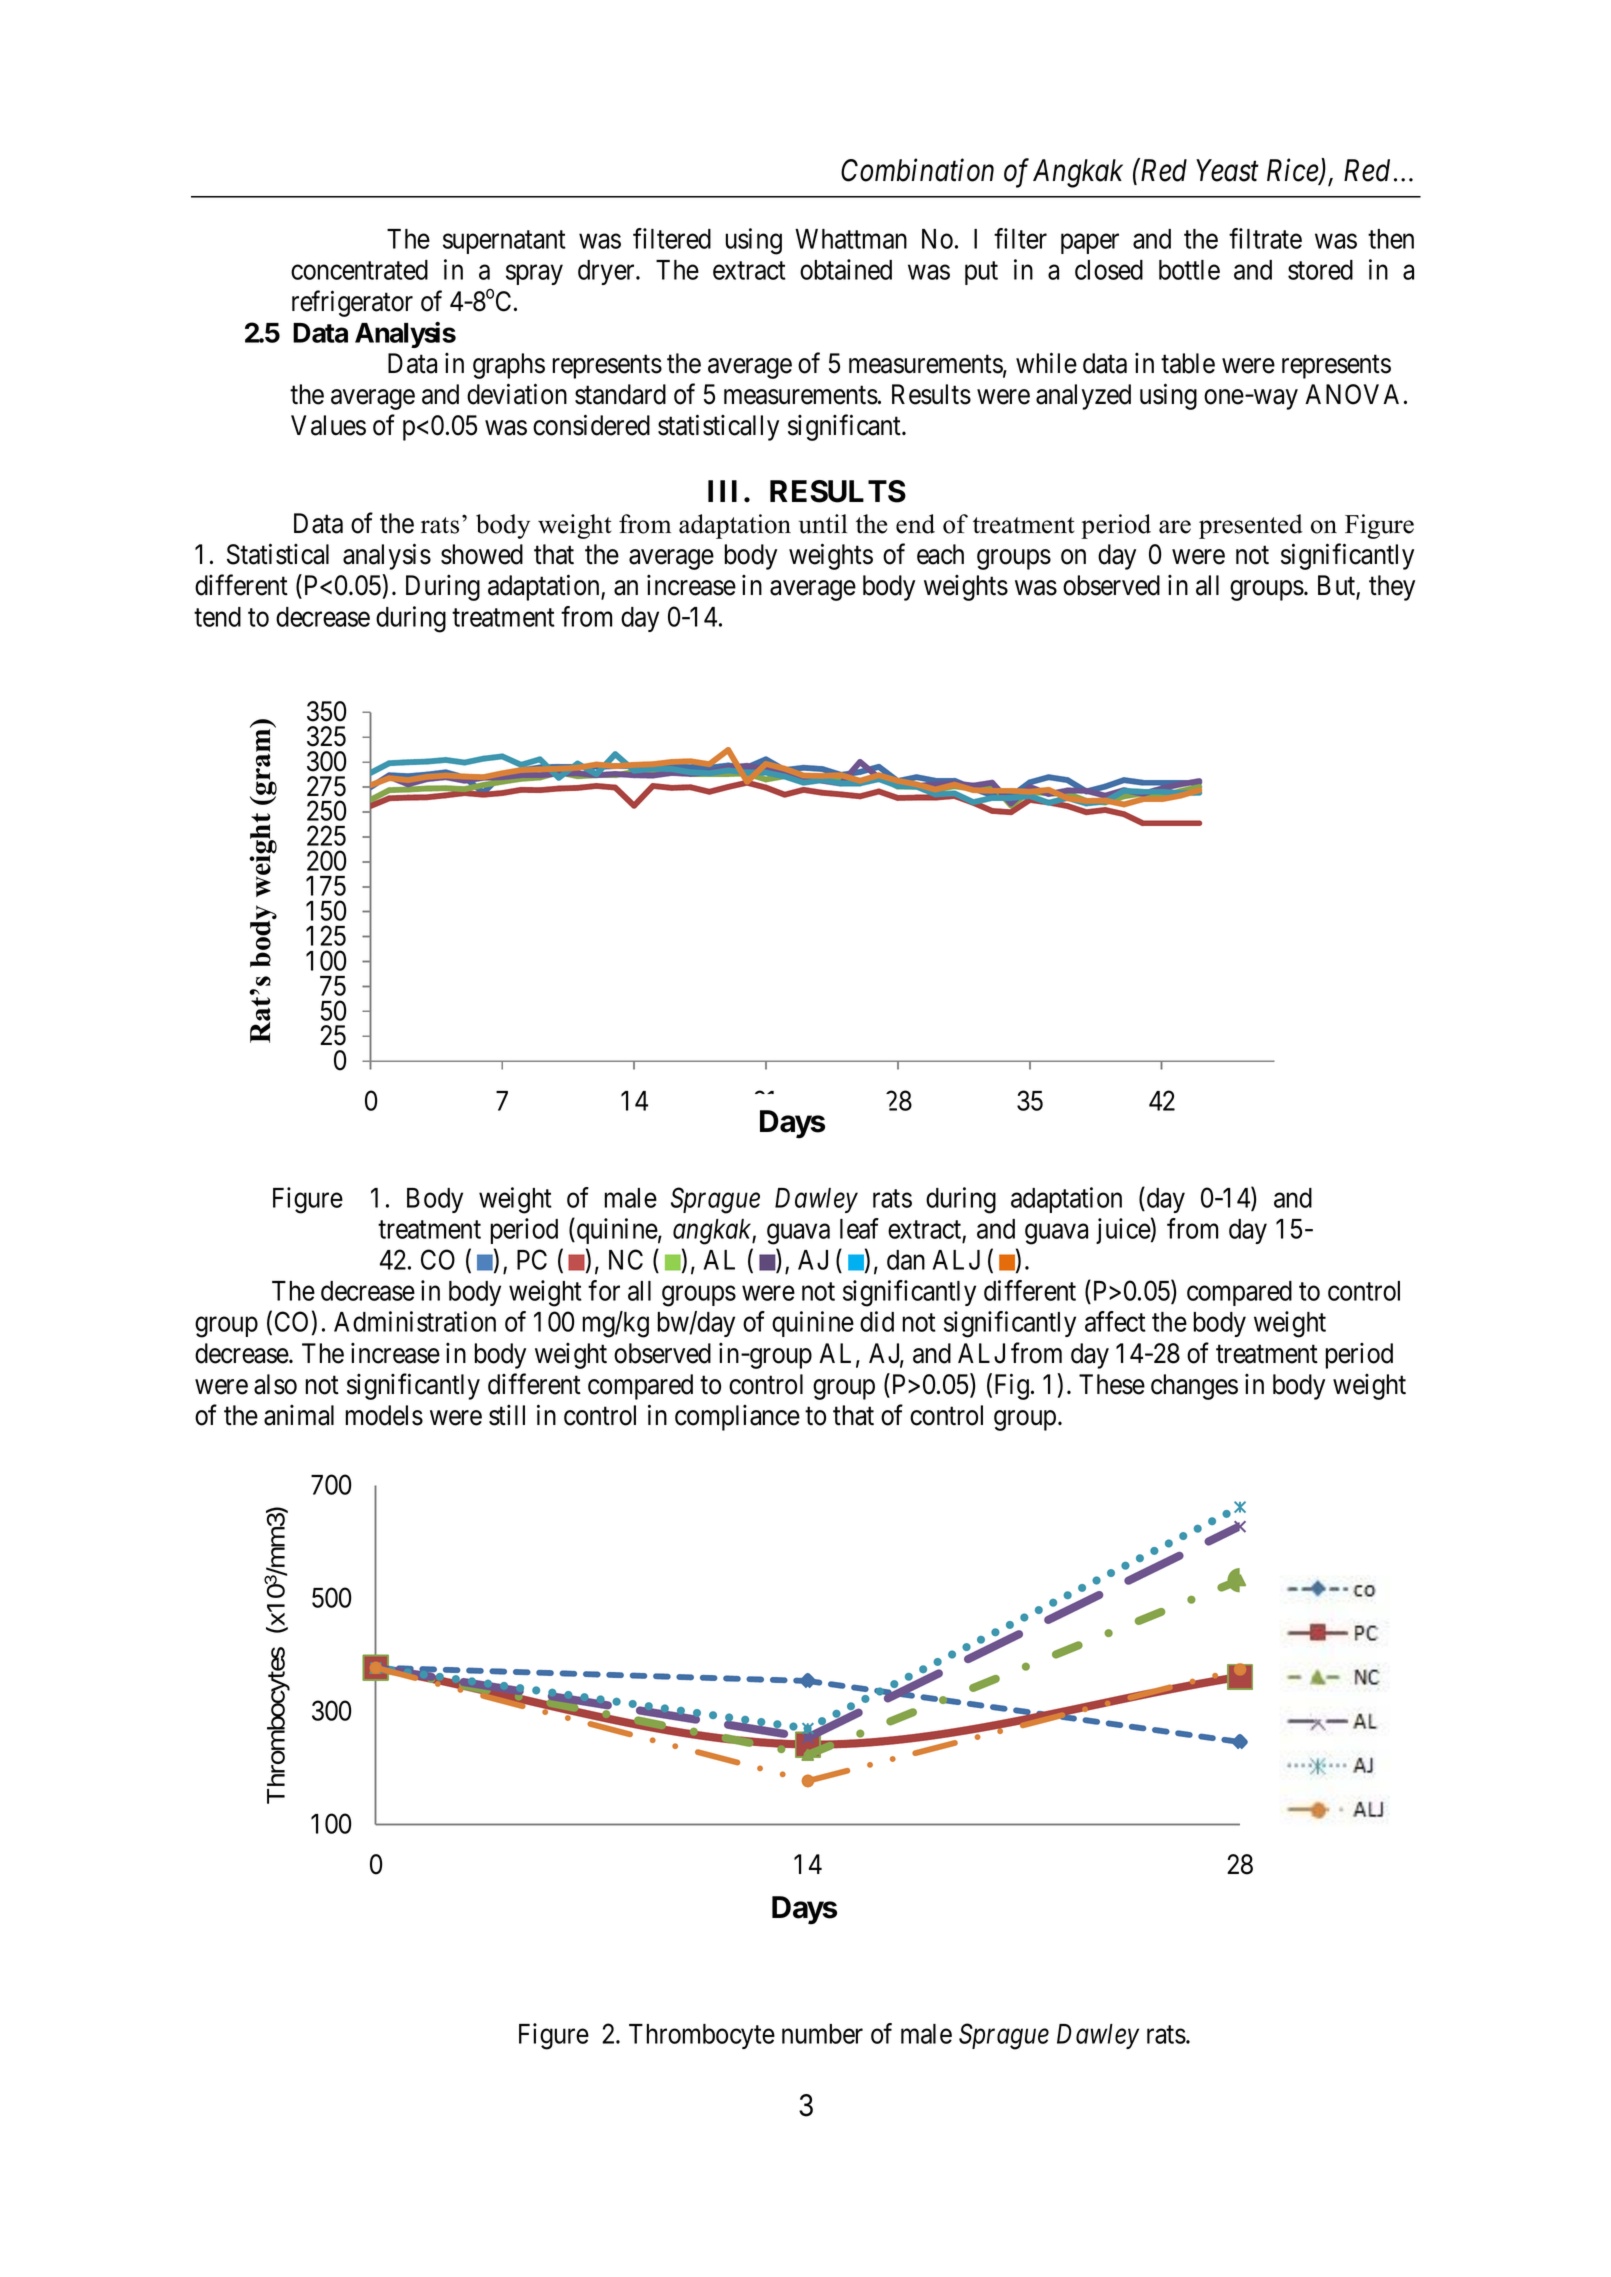 This screenshot has height=2277, width=1611. I want to click on leaf, so click(859, 1228).
